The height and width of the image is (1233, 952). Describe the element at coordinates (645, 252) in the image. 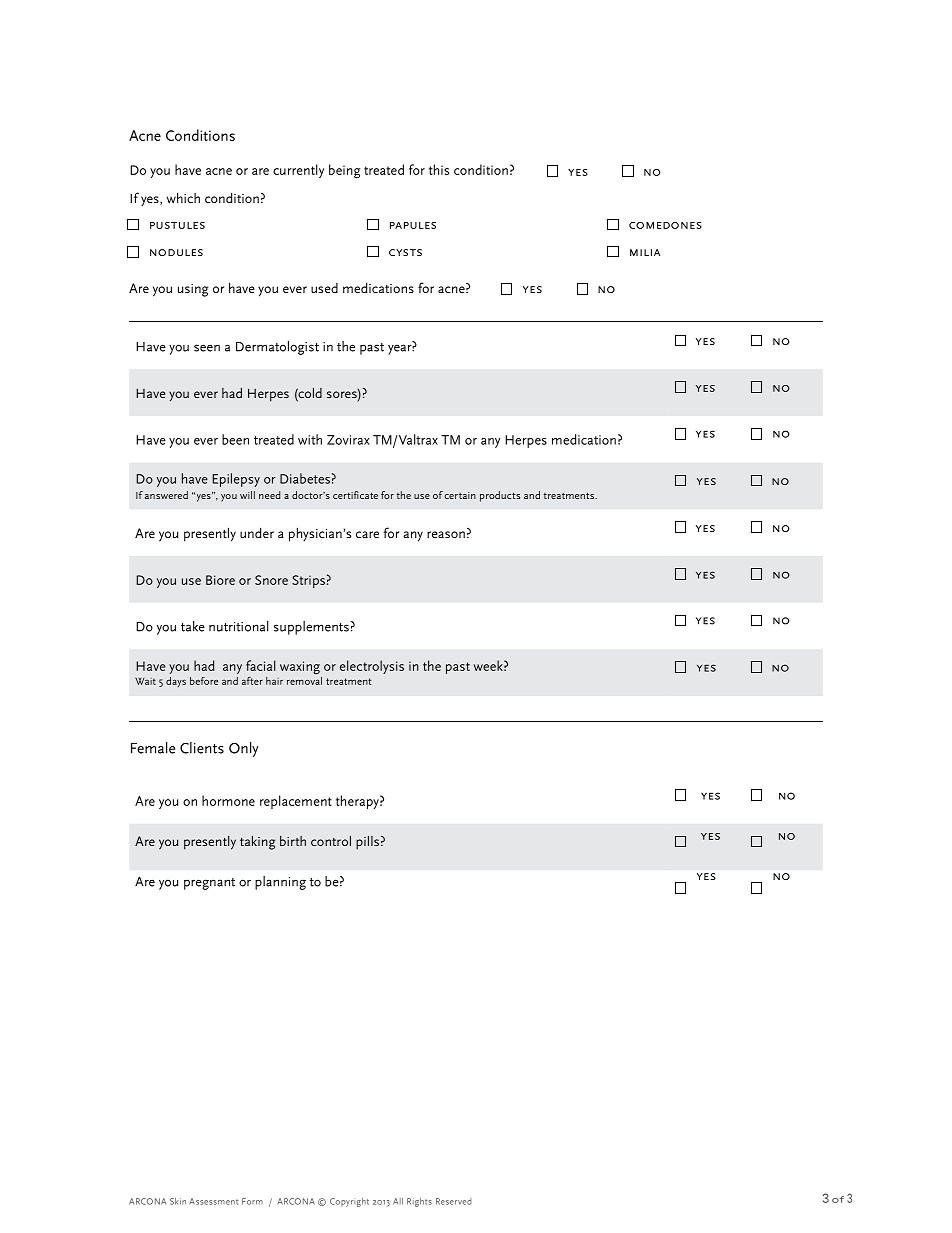

I see `milia` at that location.
